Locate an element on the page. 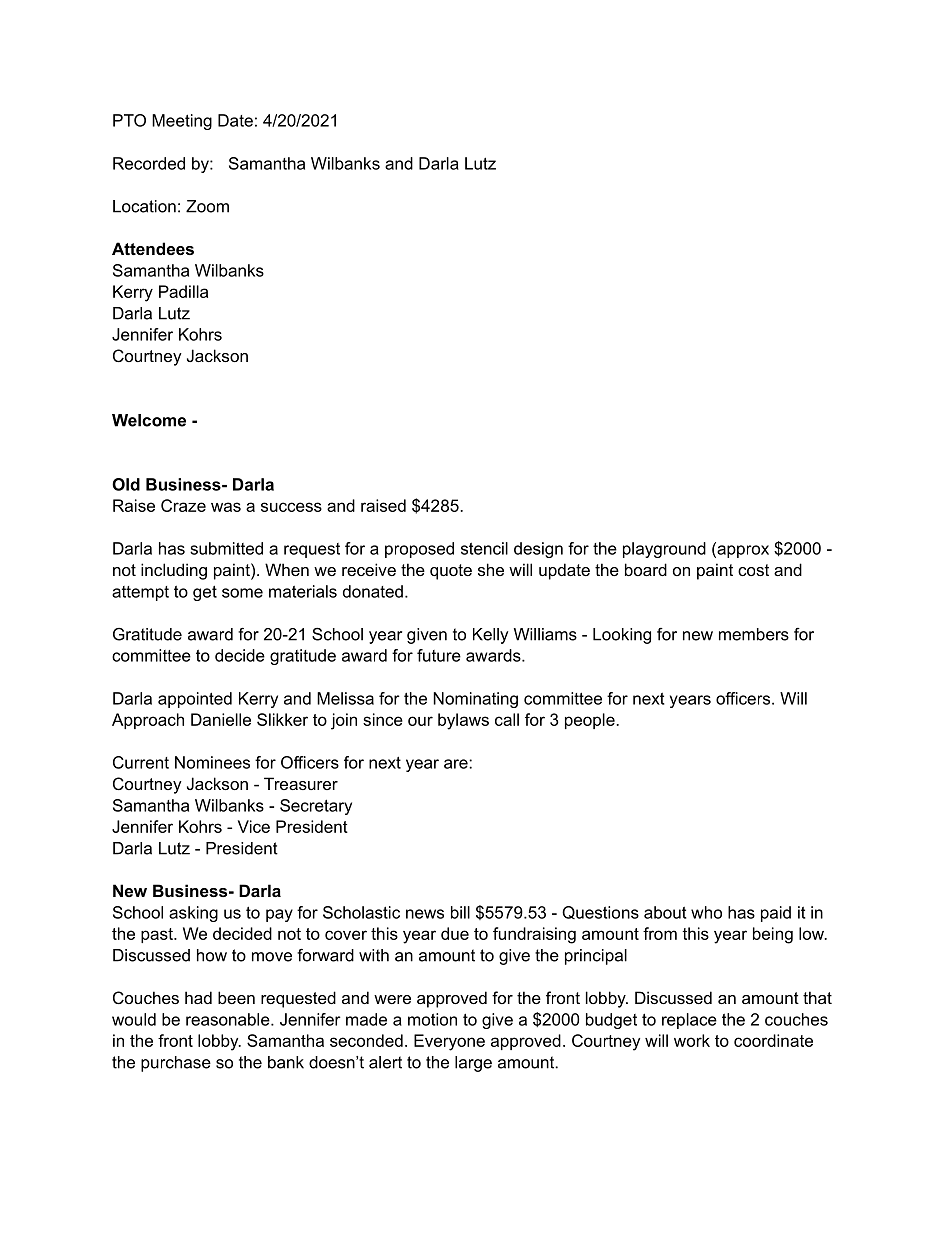  Meeting is located at coordinates (182, 122).
